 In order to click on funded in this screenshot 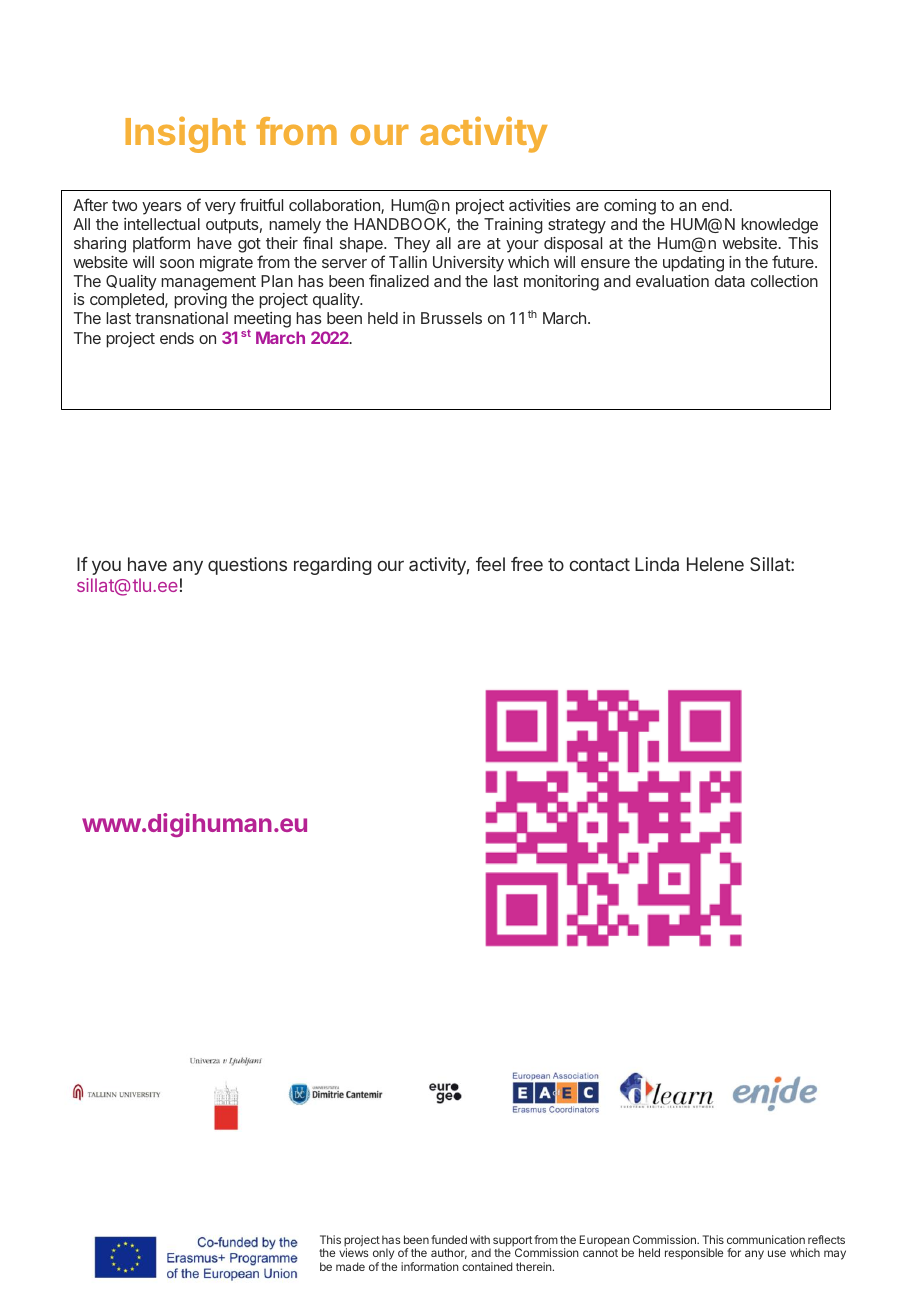, I will do `click(449, 1239)`.
